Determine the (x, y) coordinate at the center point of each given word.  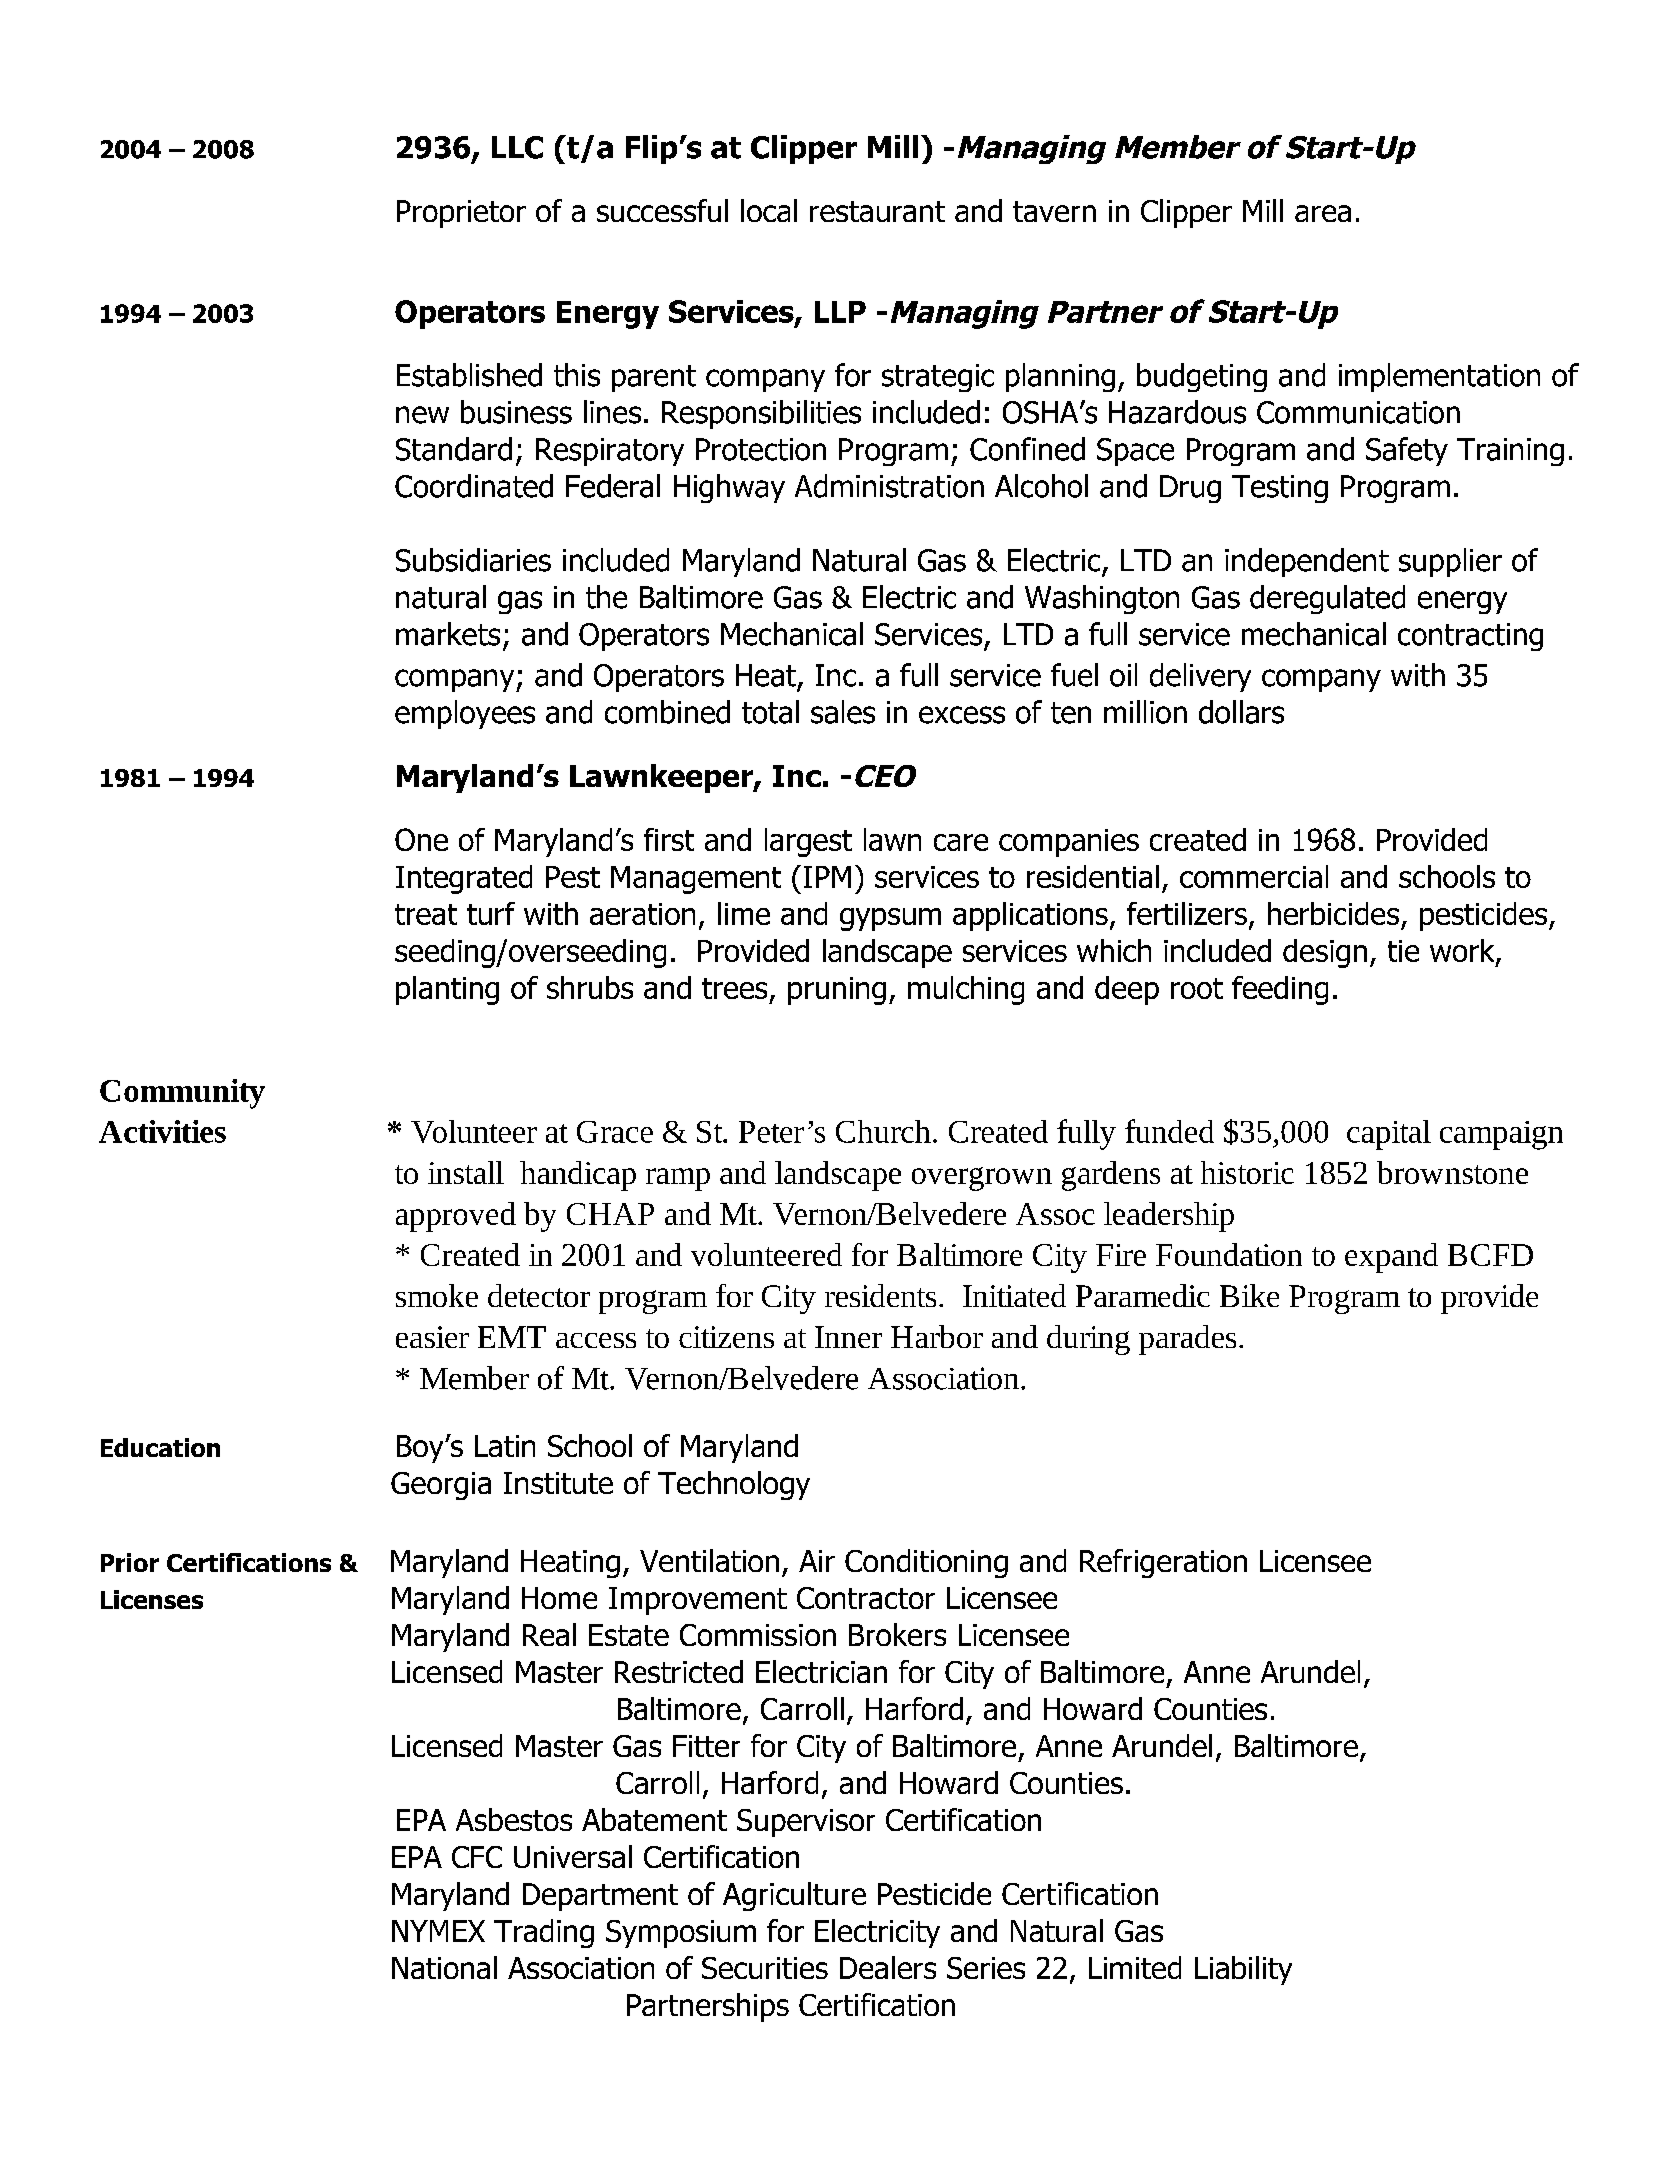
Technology (734, 1485)
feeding (1280, 990)
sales (843, 712)
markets (448, 634)
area (1323, 213)
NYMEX (438, 1931)
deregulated (1327, 599)
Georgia (441, 1486)
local (769, 210)
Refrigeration (1163, 1563)
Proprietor (461, 214)
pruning (837, 991)
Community (182, 1094)
